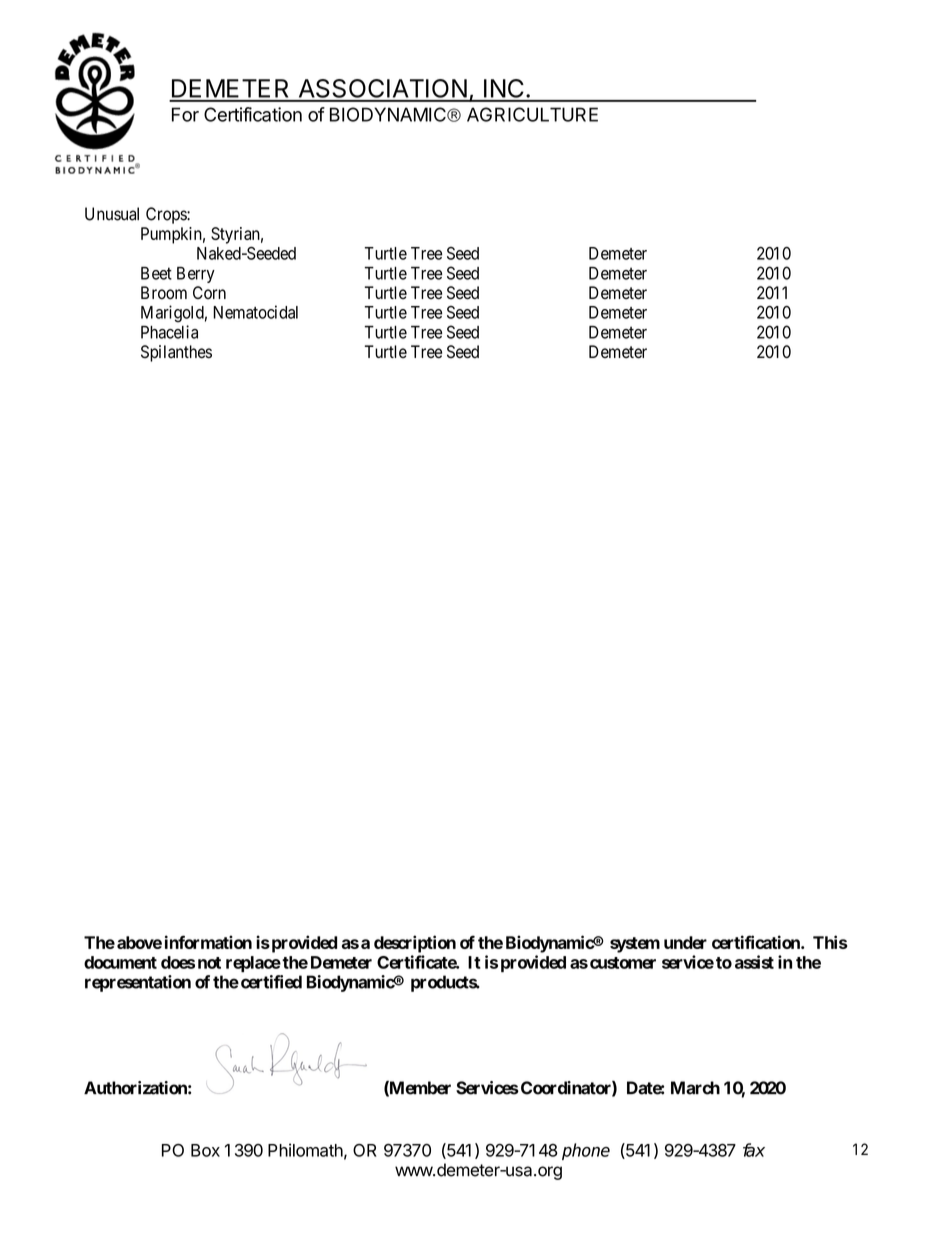  Describe the element at coordinates (415, 944) in the screenshot. I see `description` at that location.
